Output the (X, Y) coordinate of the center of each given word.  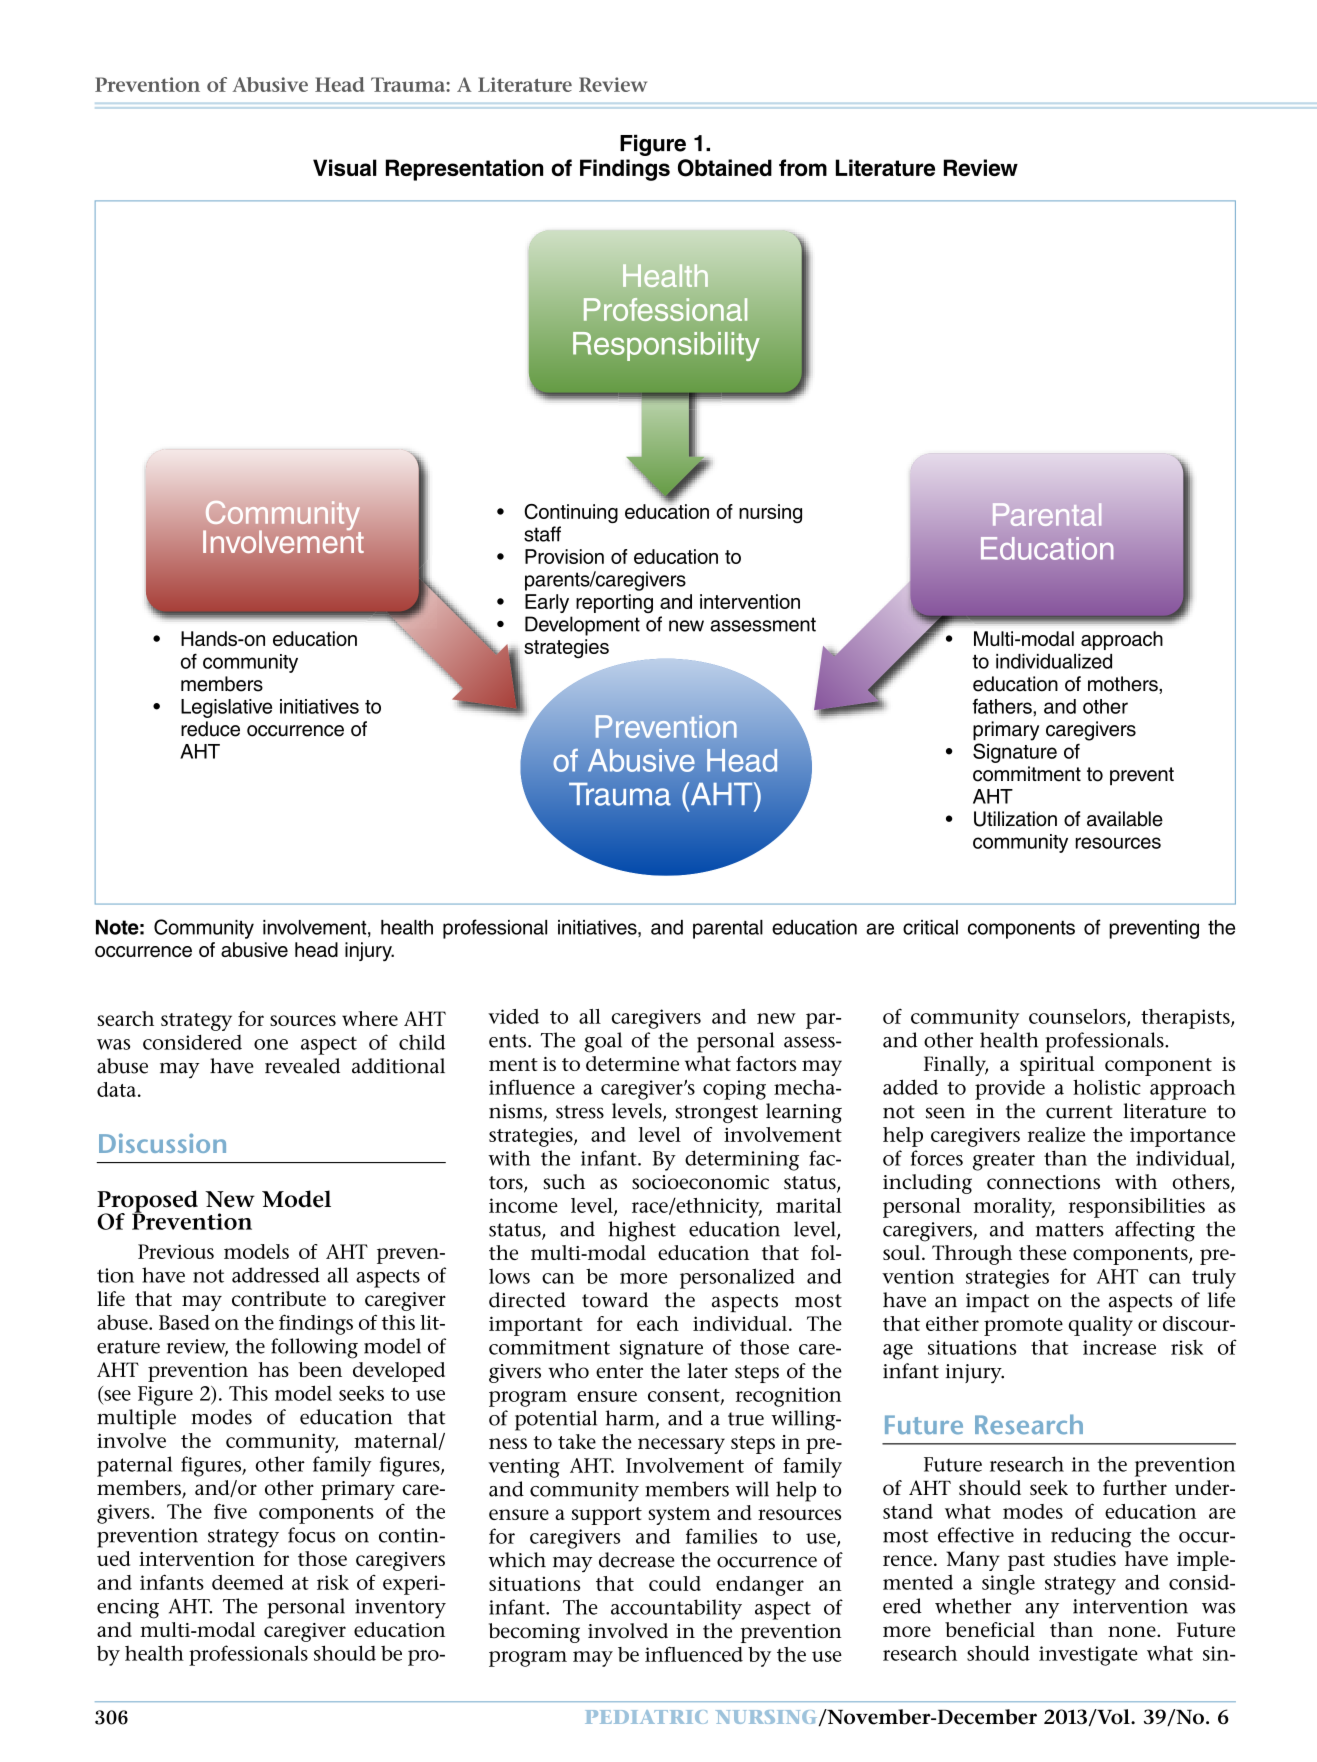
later (707, 1371)
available (1125, 819)
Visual (345, 167)
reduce (210, 729)
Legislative (226, 708)
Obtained (725, 168)
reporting (614, 603)
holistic (1107, 1087)
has (273, 1369)
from (803, 167)
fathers (1003, 706)
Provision (564, 556)
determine (632, 1063)
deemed (248, 1582)
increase (1119, 1347)
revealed (302, 1066)
